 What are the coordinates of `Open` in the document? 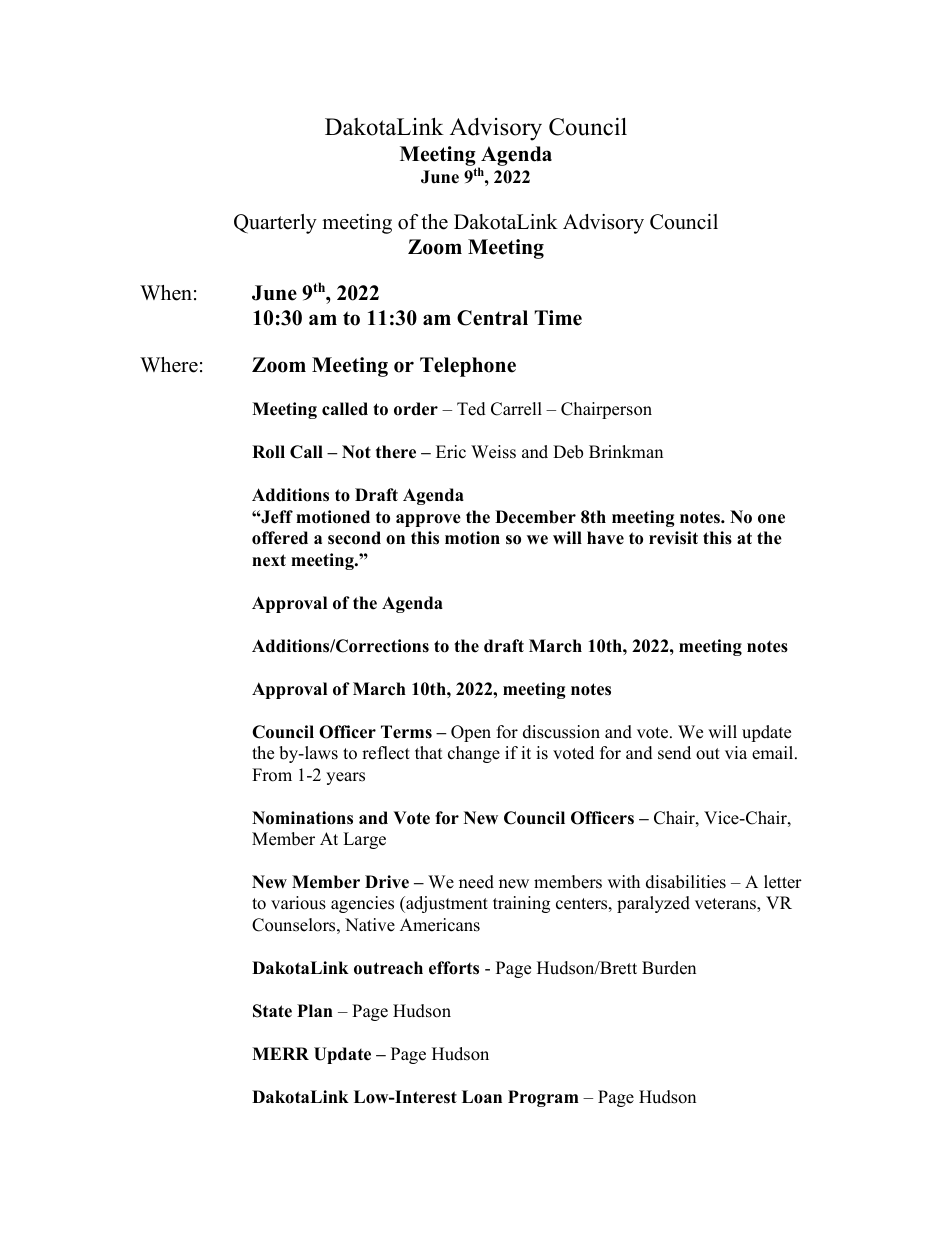 It's located at (471, 733).
